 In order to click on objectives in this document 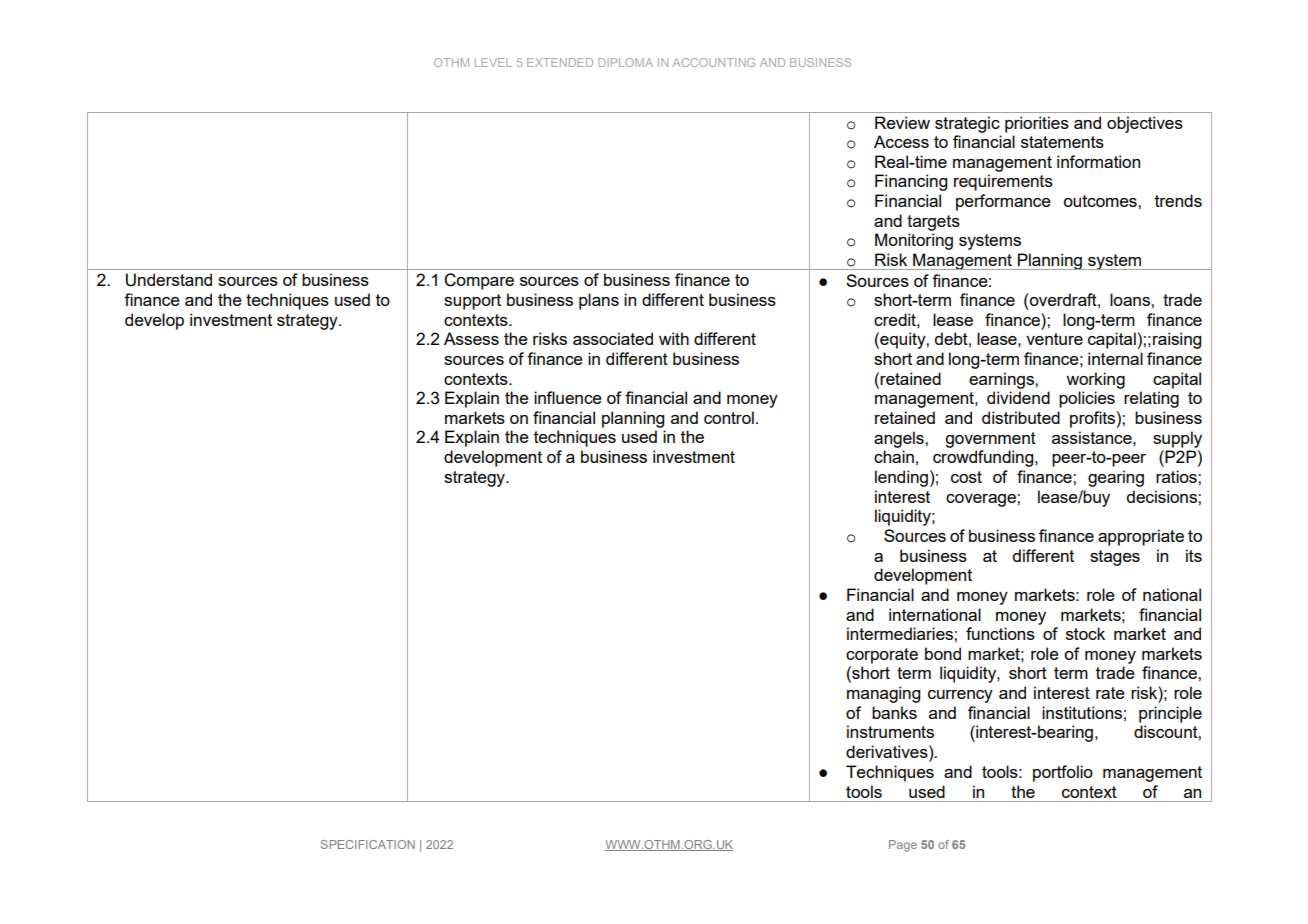, I will do `click(1145, 124)`.
